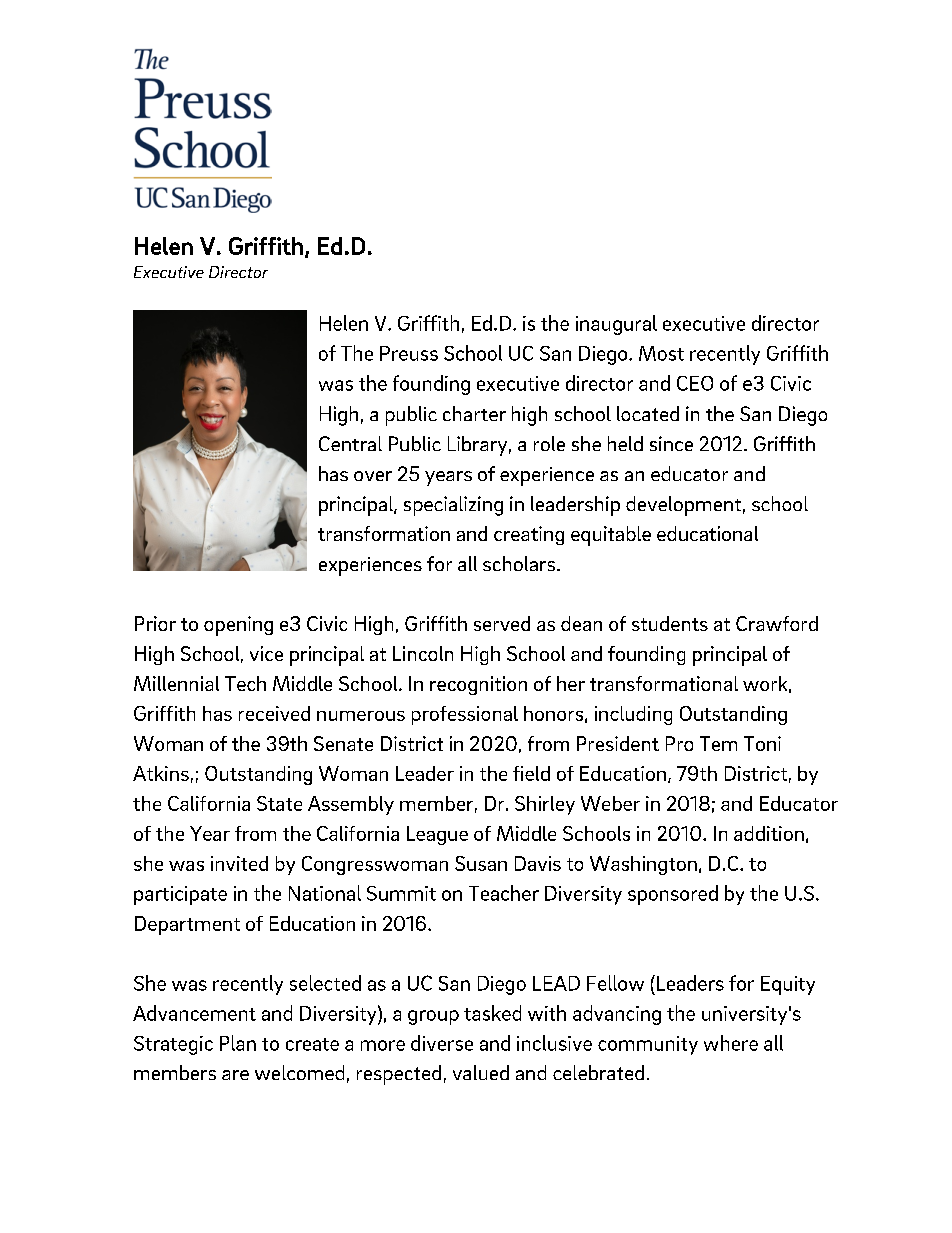 The image size is (952, 1233). I want to click on Most, so click(661, 353).
